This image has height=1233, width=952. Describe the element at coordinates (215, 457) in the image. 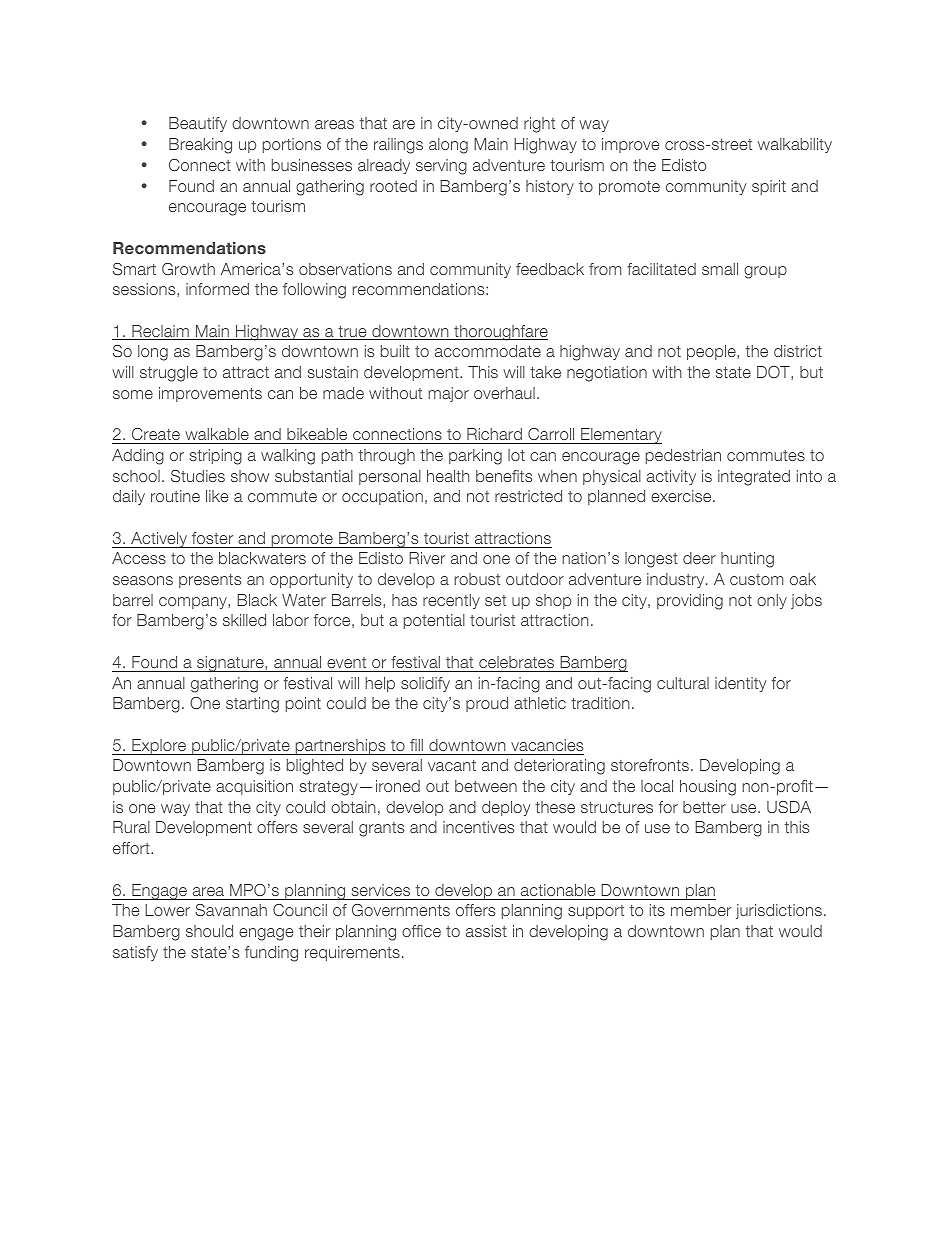

I see `striping` at that location.
